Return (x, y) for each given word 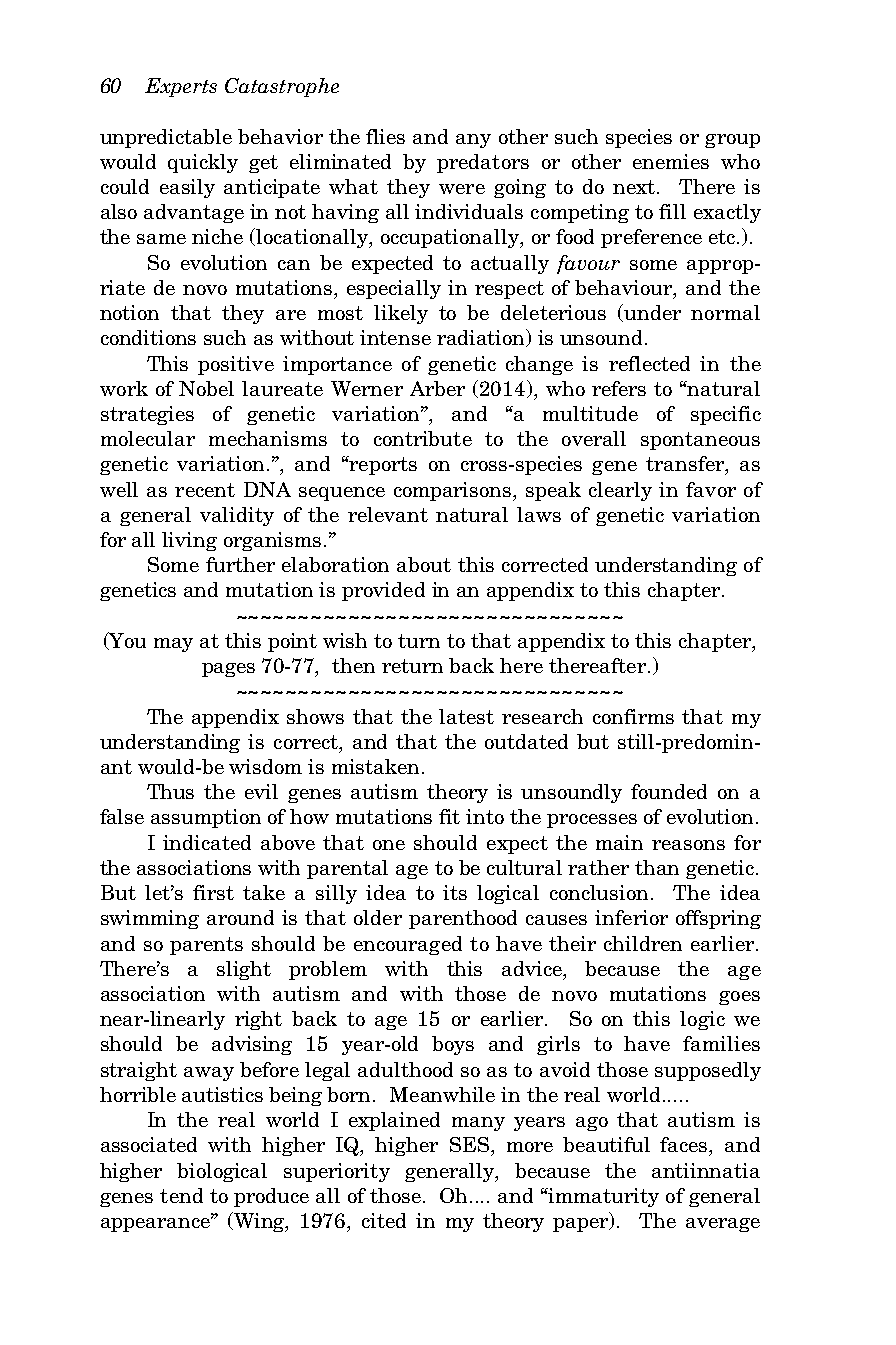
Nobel (206, 388)
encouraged (408, 945)
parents (206, 946)
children (643, 943)
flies (385, 136)
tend (181, 1195)
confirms (633, 716)
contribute (423, 438)
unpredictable (166, 138)
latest (466, 716)
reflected (649, 363)
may (173, 645)
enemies (671, 161)
